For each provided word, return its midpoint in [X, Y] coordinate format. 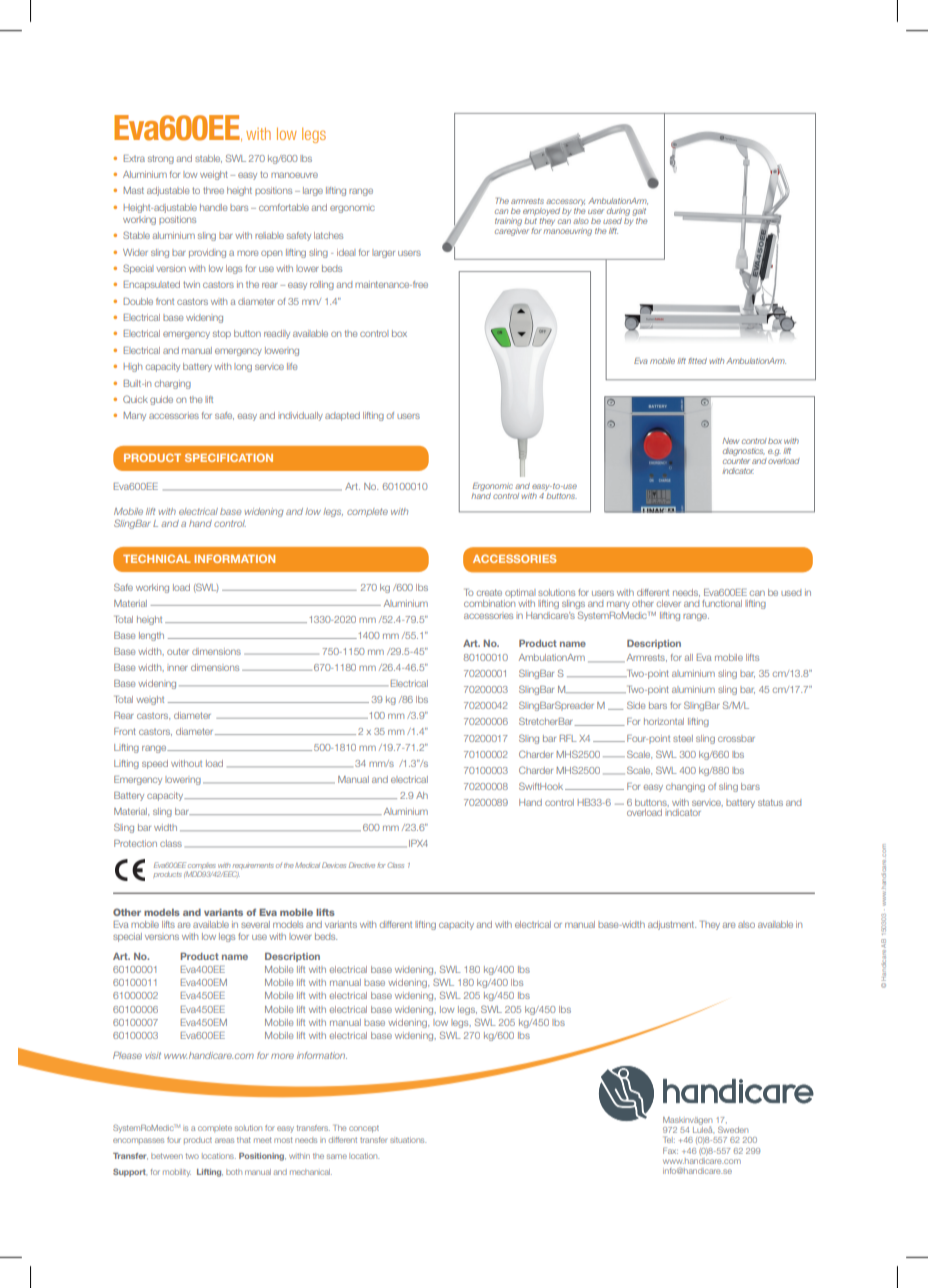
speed [155, 764]
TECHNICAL [157, 558]
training [508, 223]
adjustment [672, 925]
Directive [362, 865]
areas [224, 1140]
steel [683, 738]
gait [639, 212]
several [255, 924]
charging [173, 384]
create [489, 592]
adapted [342, 416]
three [213, 190]
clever [669, 603]
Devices [334, 865]
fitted [697, 361]
